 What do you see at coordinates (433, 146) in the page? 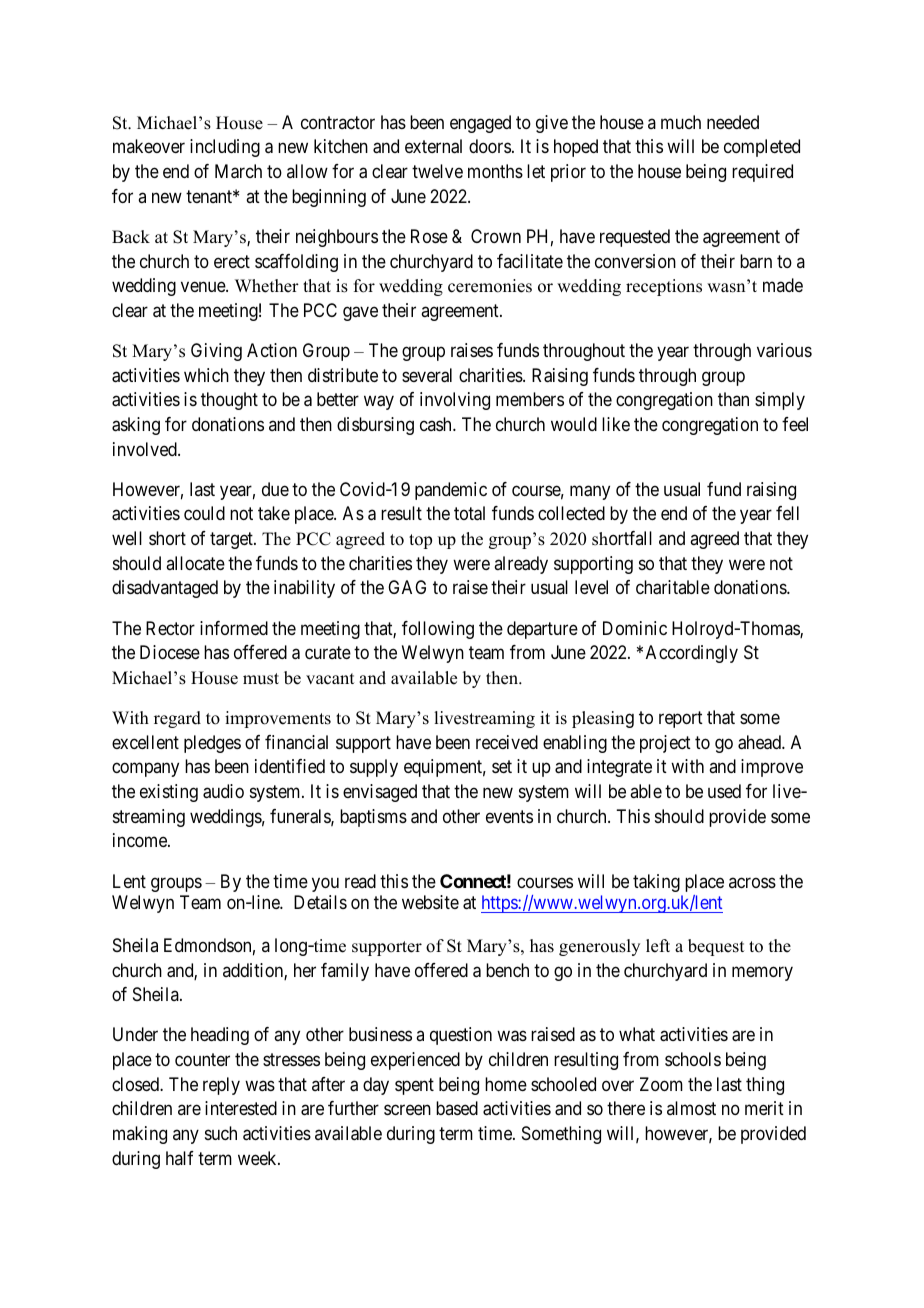
I see `external` at bounding box center [433, 146].
